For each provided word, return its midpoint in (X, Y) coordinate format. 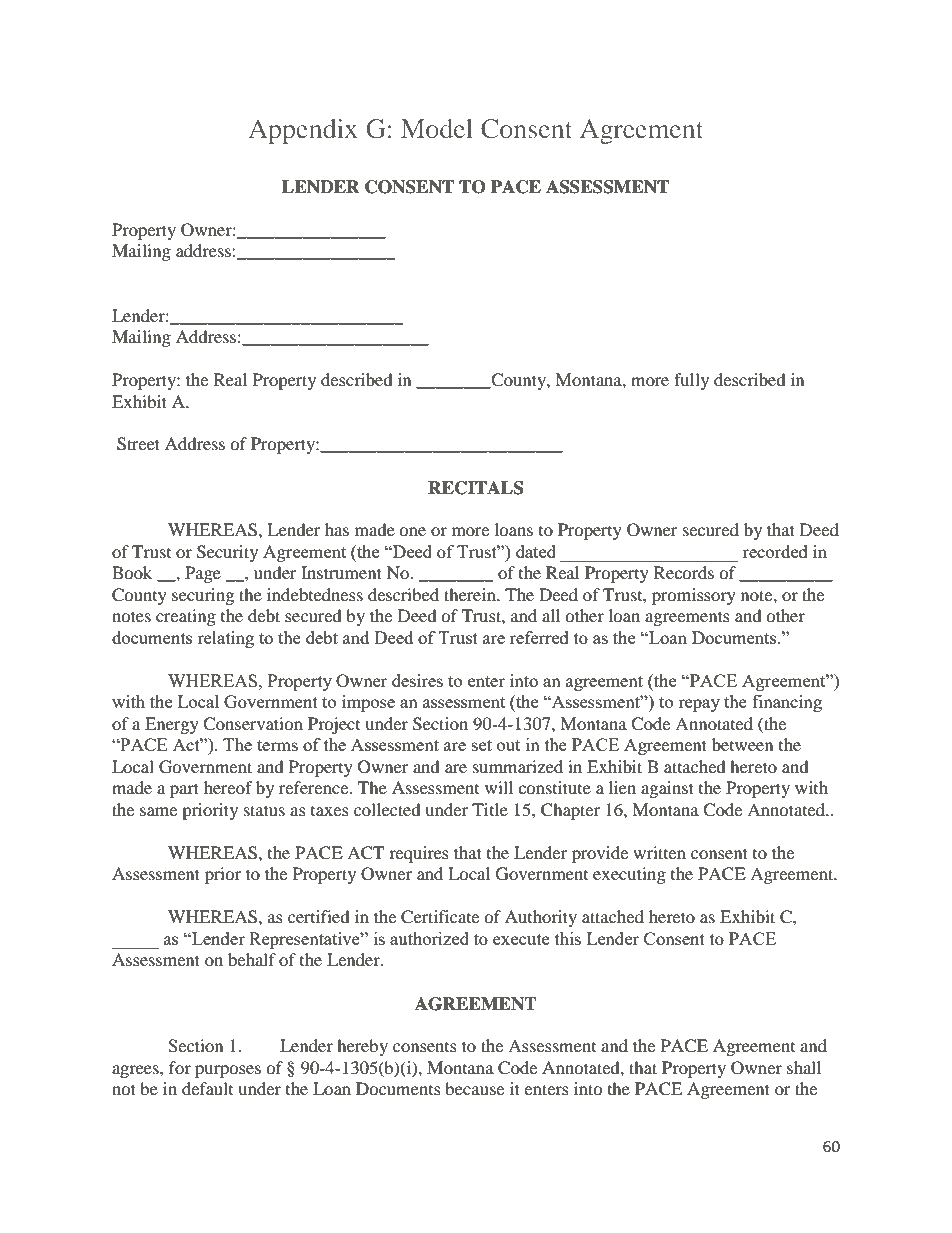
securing (203, 596)
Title (490, 809)
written (659, 852)
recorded (775, 551)
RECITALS (475, 488)
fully (691, 381)
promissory (694, 596)
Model (437, 128)
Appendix (303, 131)
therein (471, 594)
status (264, 810)
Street (138, 444)
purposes (228, 1071)
